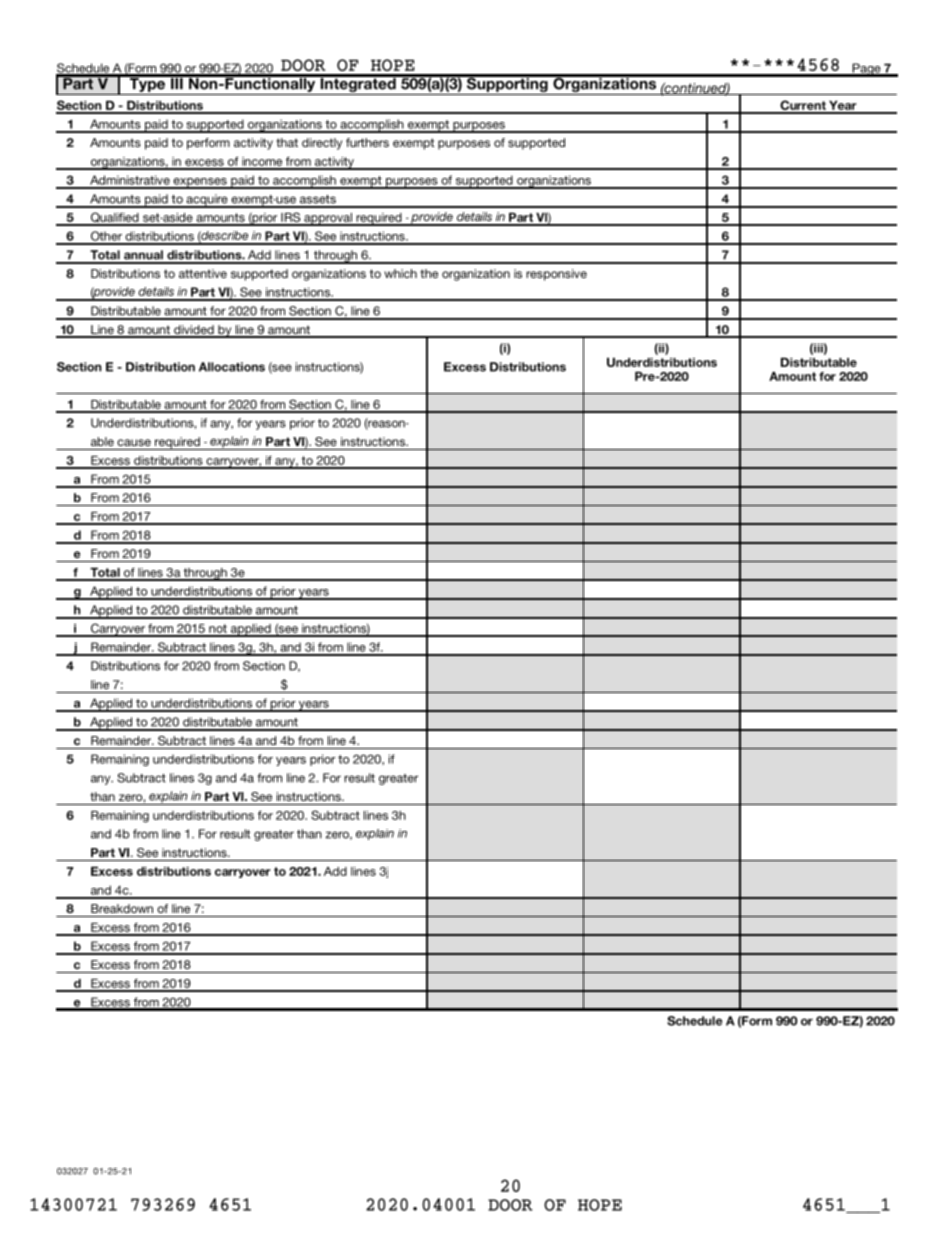 The image size is (952, 1233). Describe the element at coordinates (507, 85) in the screenshot. I see `Supporting` at that location.
